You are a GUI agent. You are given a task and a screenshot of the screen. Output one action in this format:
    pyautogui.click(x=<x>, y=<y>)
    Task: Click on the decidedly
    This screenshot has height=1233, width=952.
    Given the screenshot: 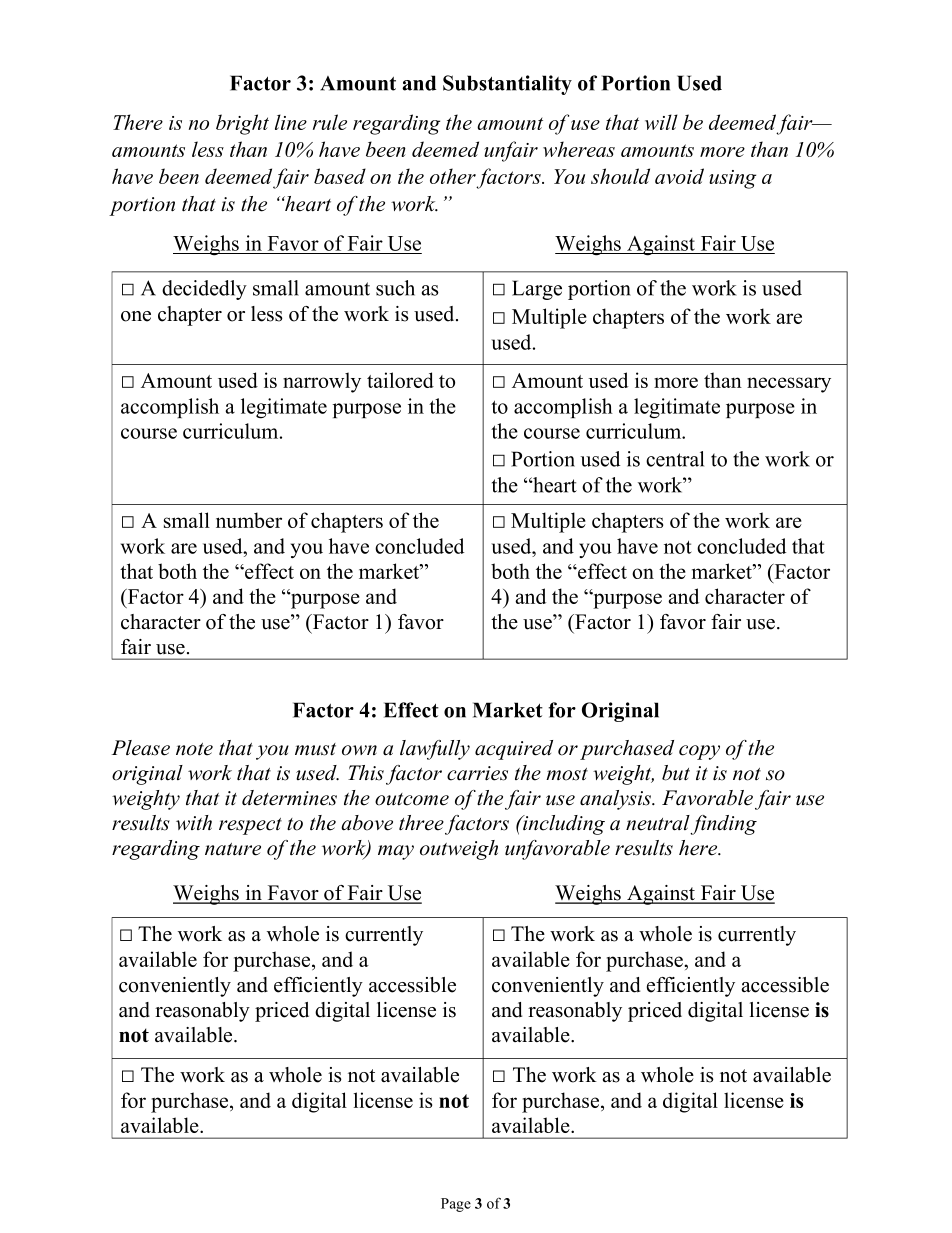 What is the action you would take?
    pyautogui.click(x=204, y=290)
